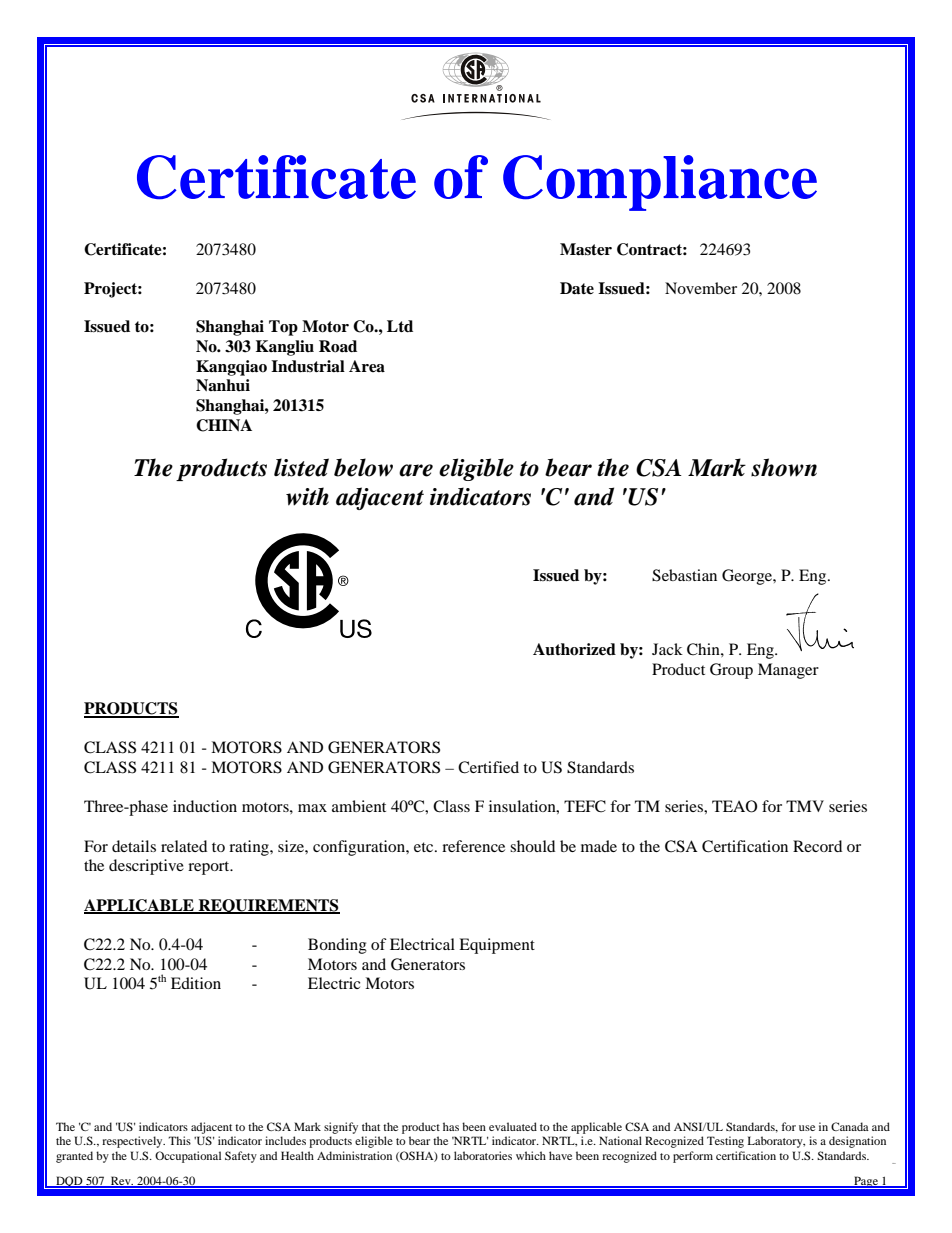  I want to click on induction, so click(205, 806).
